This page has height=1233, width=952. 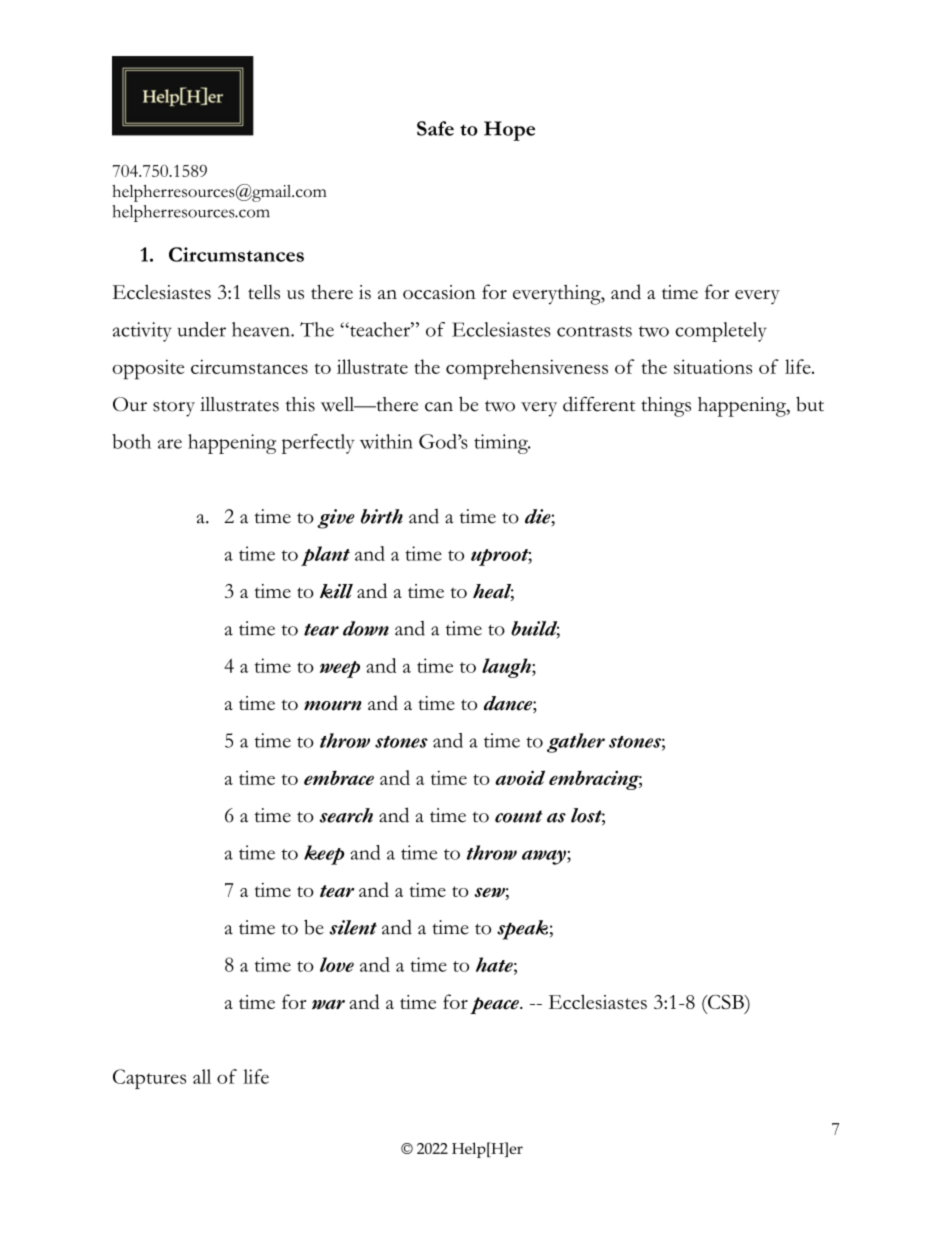 What do you see at coordinates (726, 1002) in the page?
I see `CSB` at bounding box center [726, 1002].
